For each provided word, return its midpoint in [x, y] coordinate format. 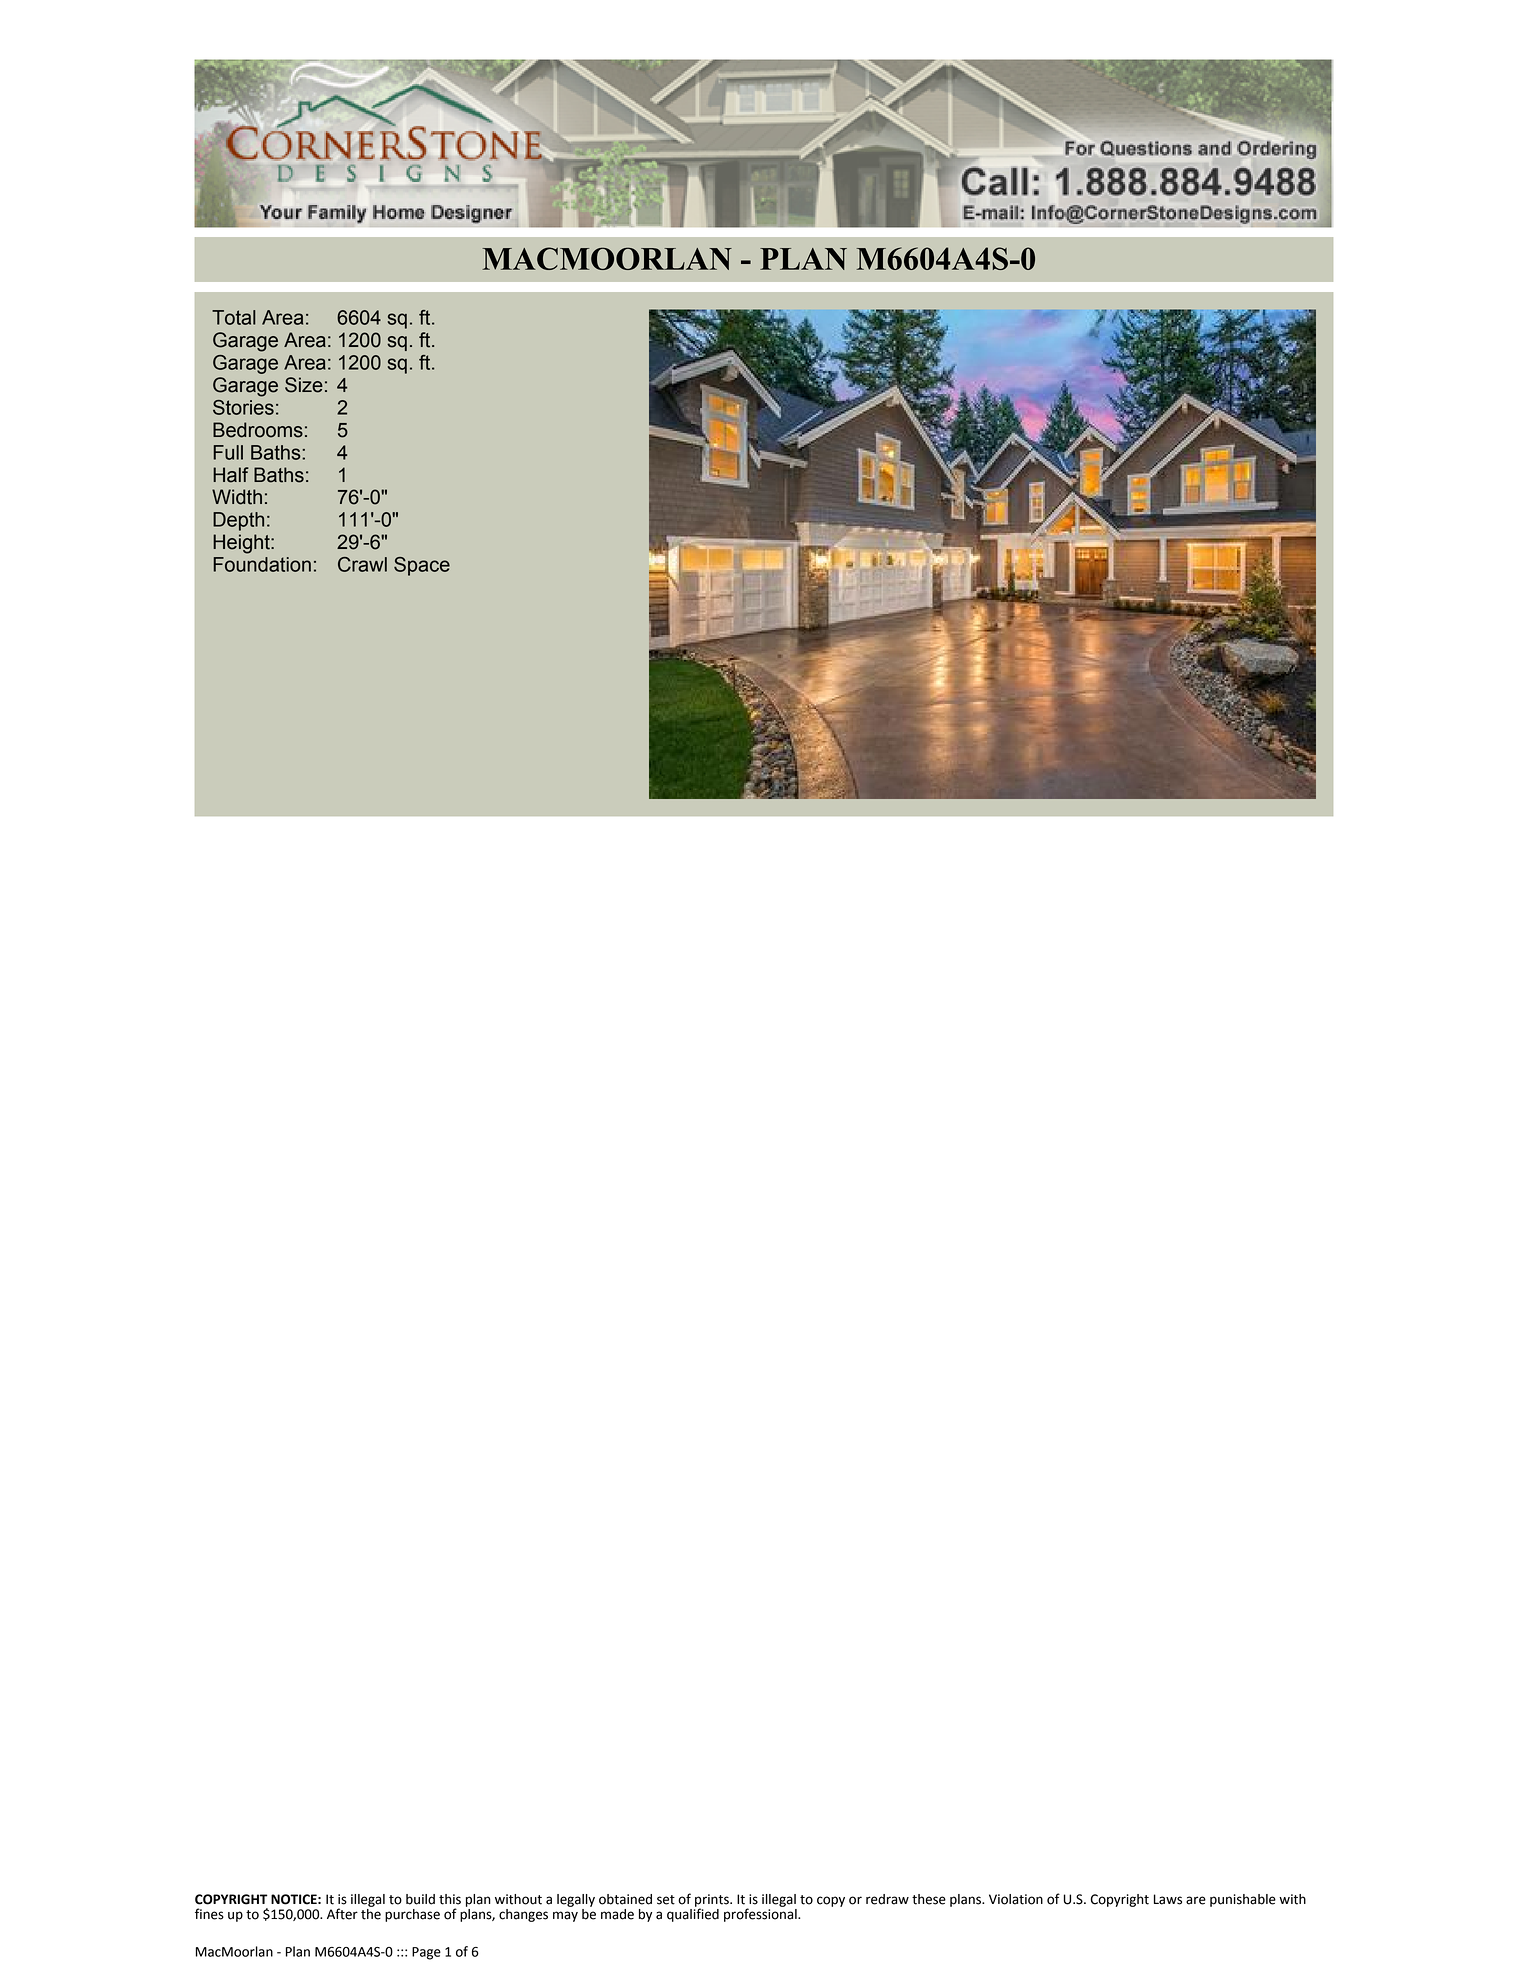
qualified [693, 1914]
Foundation [262, 564]
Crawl [362, 564]
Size [304, 385]
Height [242, 544]
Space [422, 566]
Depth [238, 521]
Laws [1168, 1899]
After [342, 1914]
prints [713, 1901]
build [420, 1899]
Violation [1016, 1899]
